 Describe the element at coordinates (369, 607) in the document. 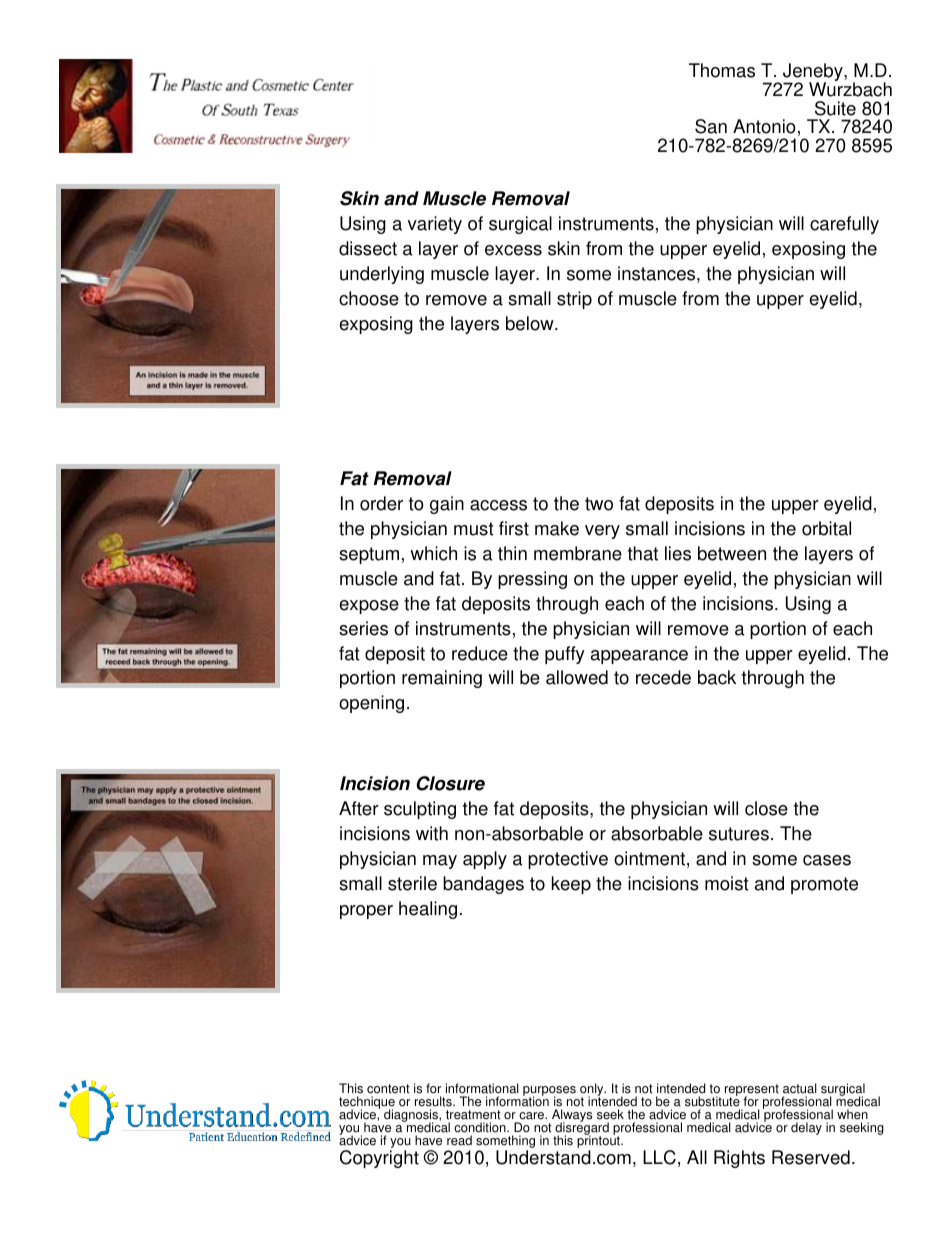

I see `expose` at that location.
